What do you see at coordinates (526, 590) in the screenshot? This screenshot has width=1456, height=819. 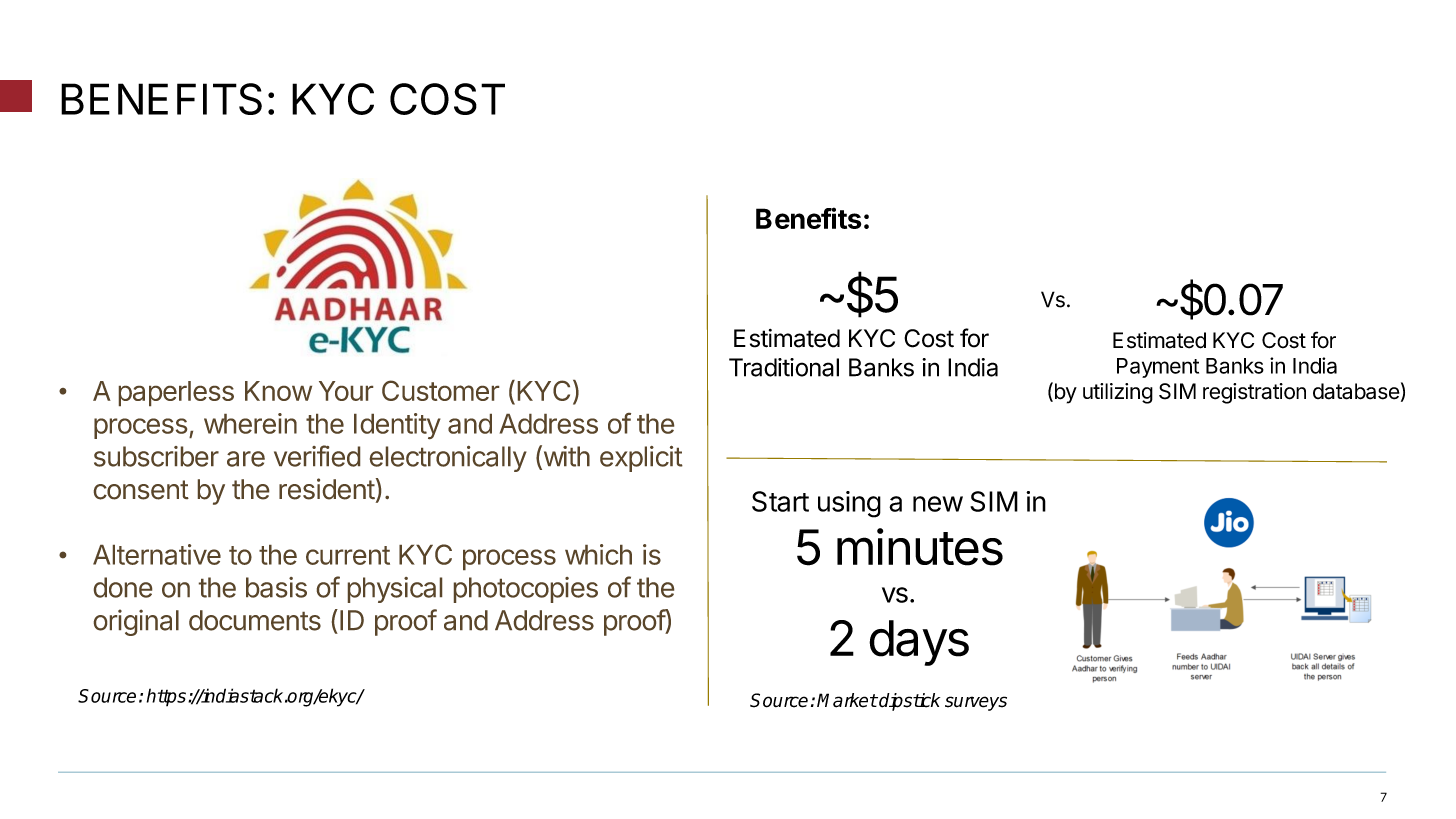 I see `photocopies` at bounding box center [526, 590].
